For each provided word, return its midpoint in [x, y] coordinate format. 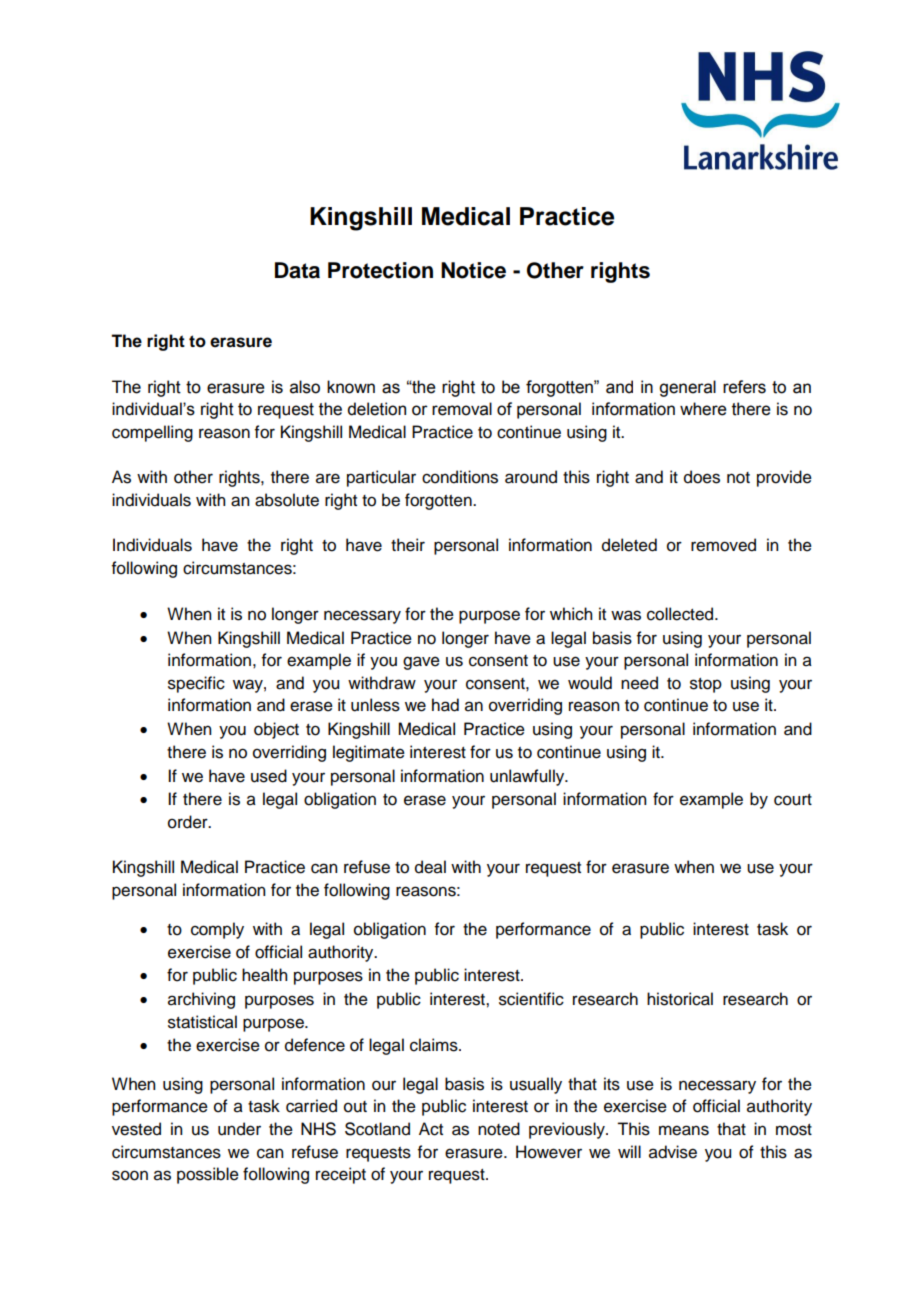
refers [744, 387]
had [445, 705]
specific [196, 684]
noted [499, 1129]
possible [208, 1175]
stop [706, 685]
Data [297, 270]
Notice [473, 270]
